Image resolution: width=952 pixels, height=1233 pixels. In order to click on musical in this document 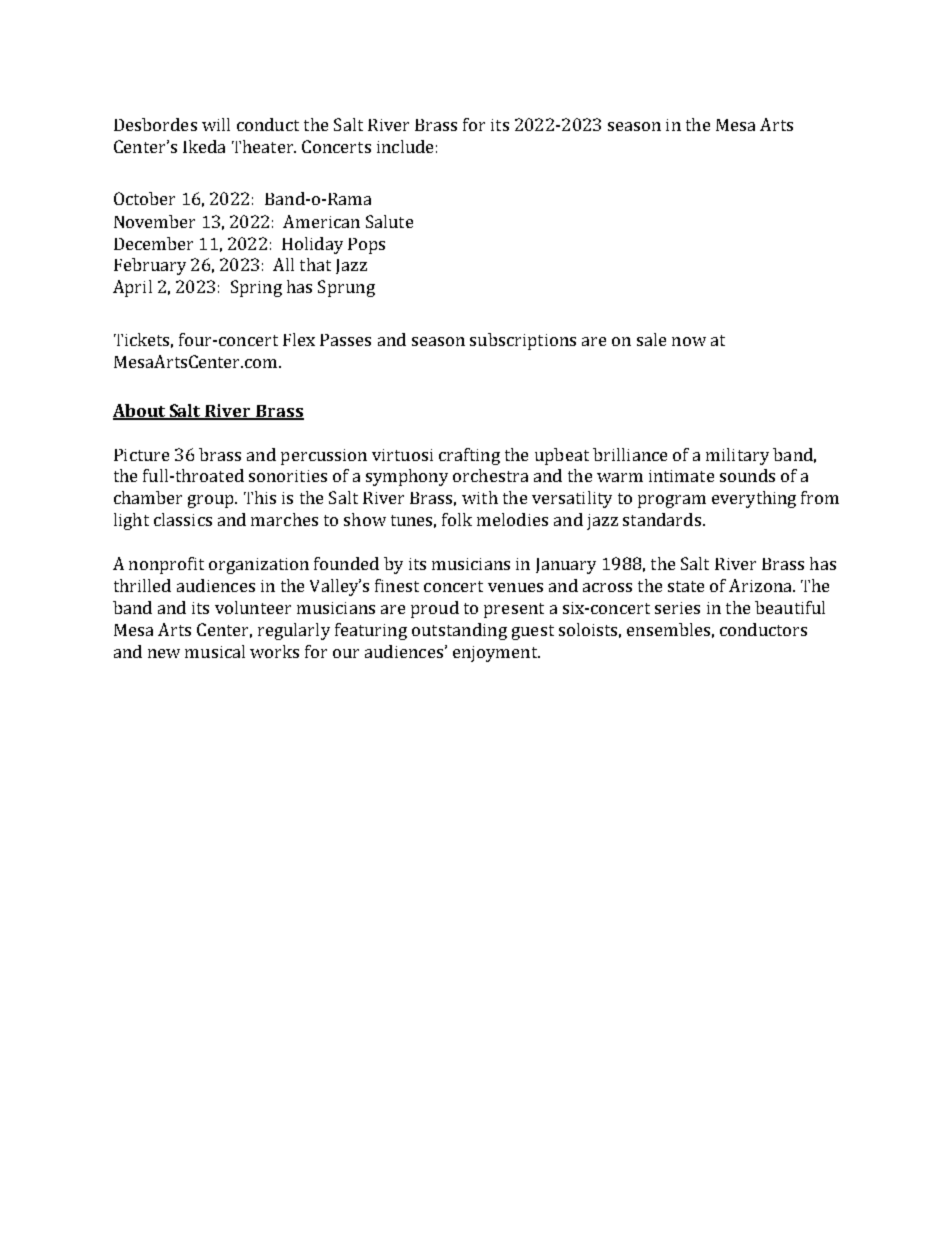, I will do `click(215, 651)`.
